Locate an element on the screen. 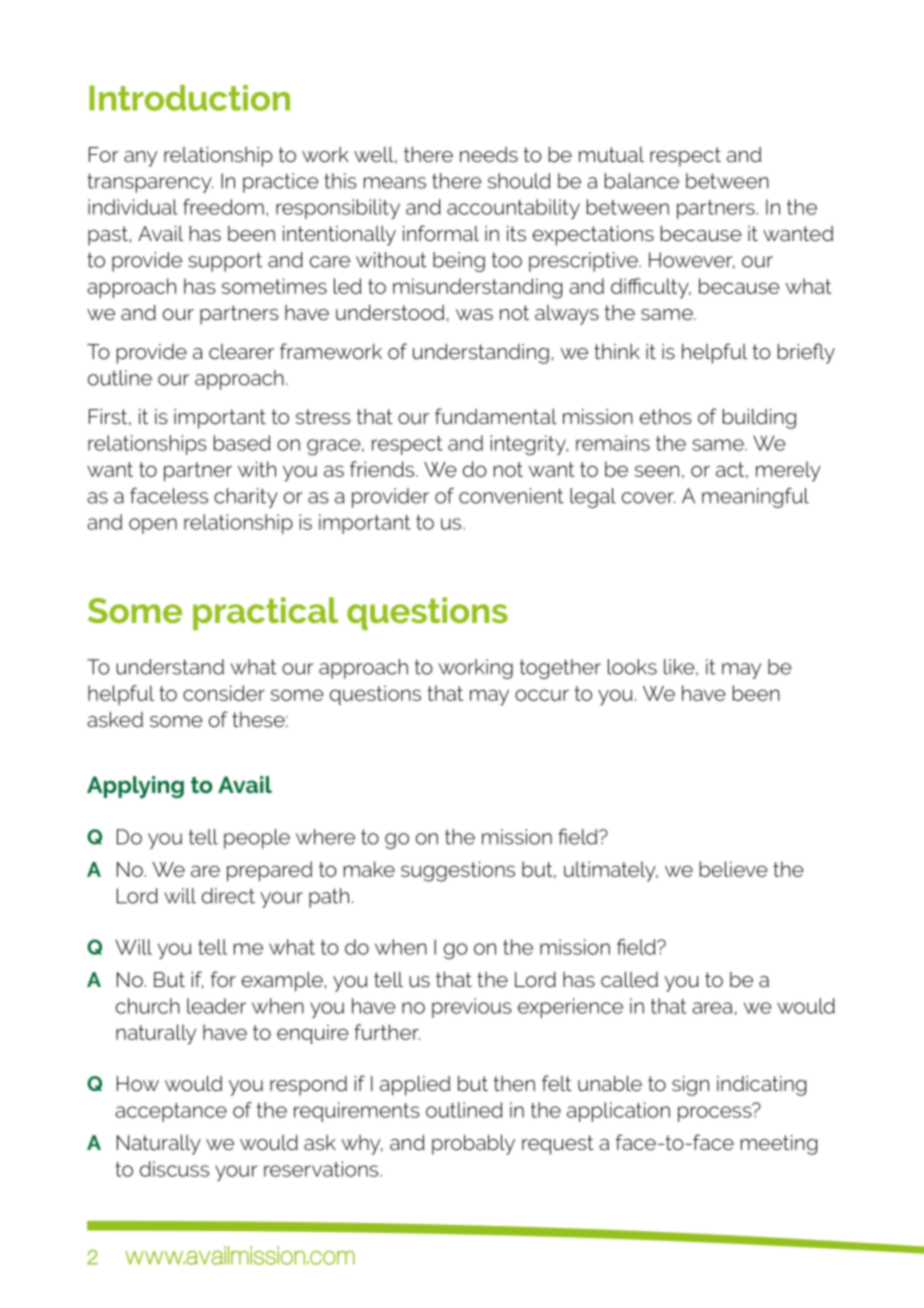 Image resolution: width=924 pixels, height=1308 pixels. probably is located at coordinates (473, 1144).
